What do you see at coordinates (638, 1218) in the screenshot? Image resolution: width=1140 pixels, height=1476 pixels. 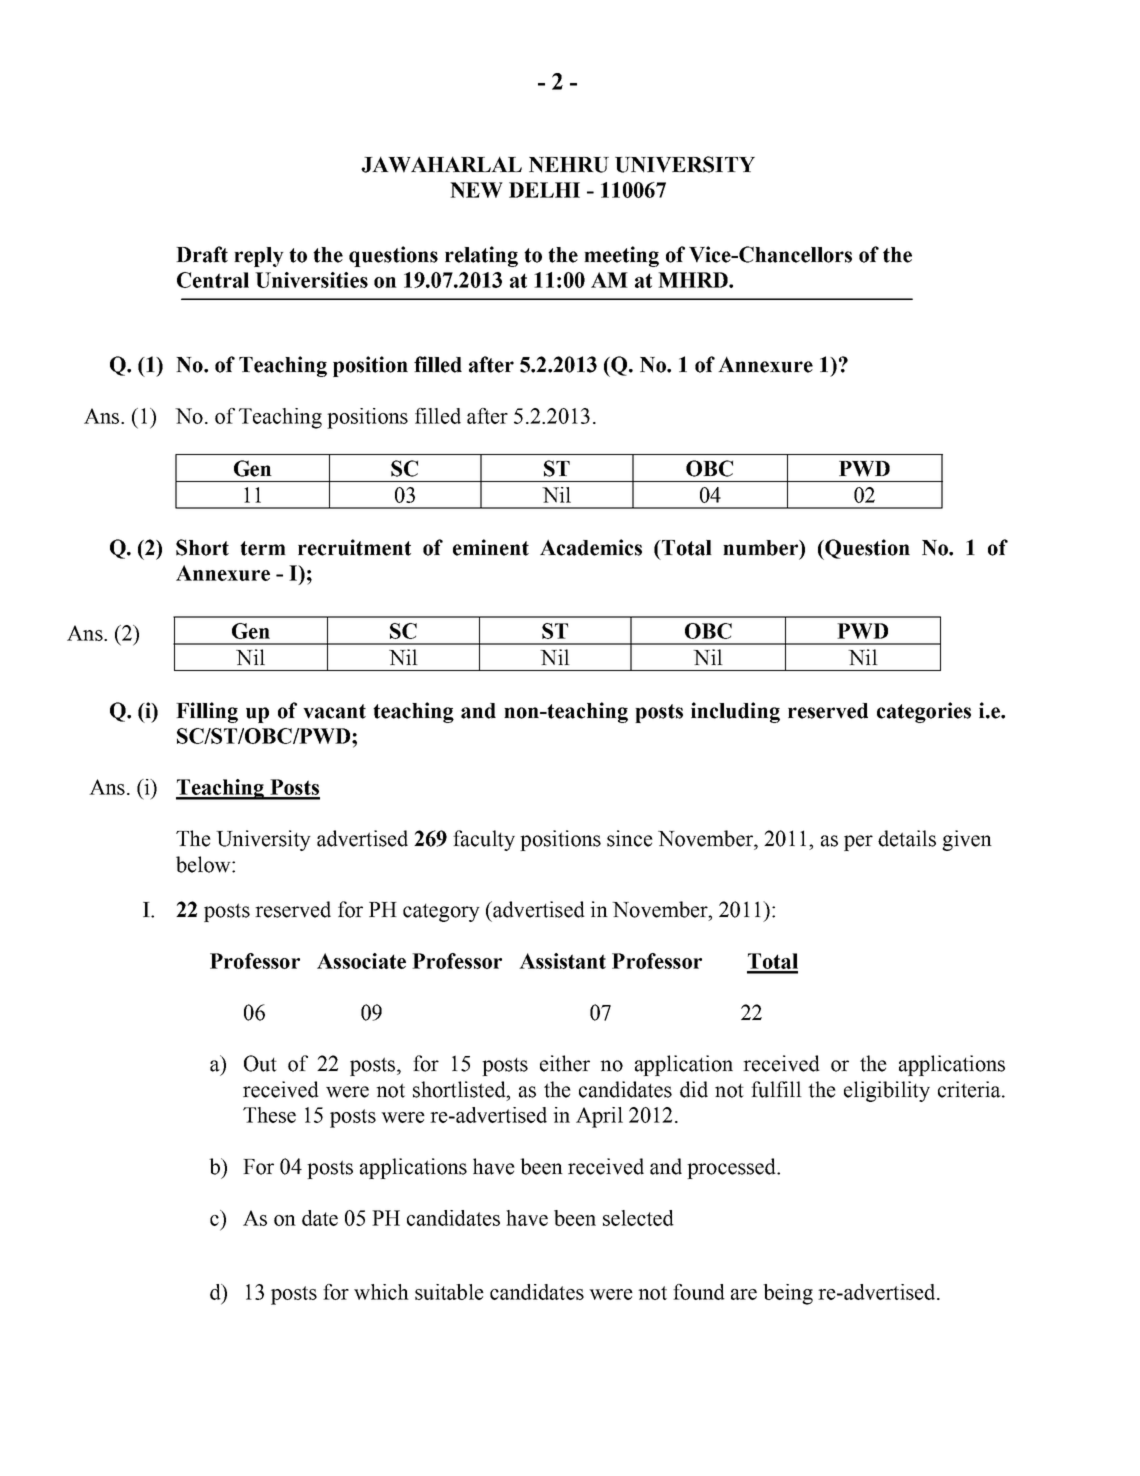 I see `selected` at bounding box center [638, 1218].
